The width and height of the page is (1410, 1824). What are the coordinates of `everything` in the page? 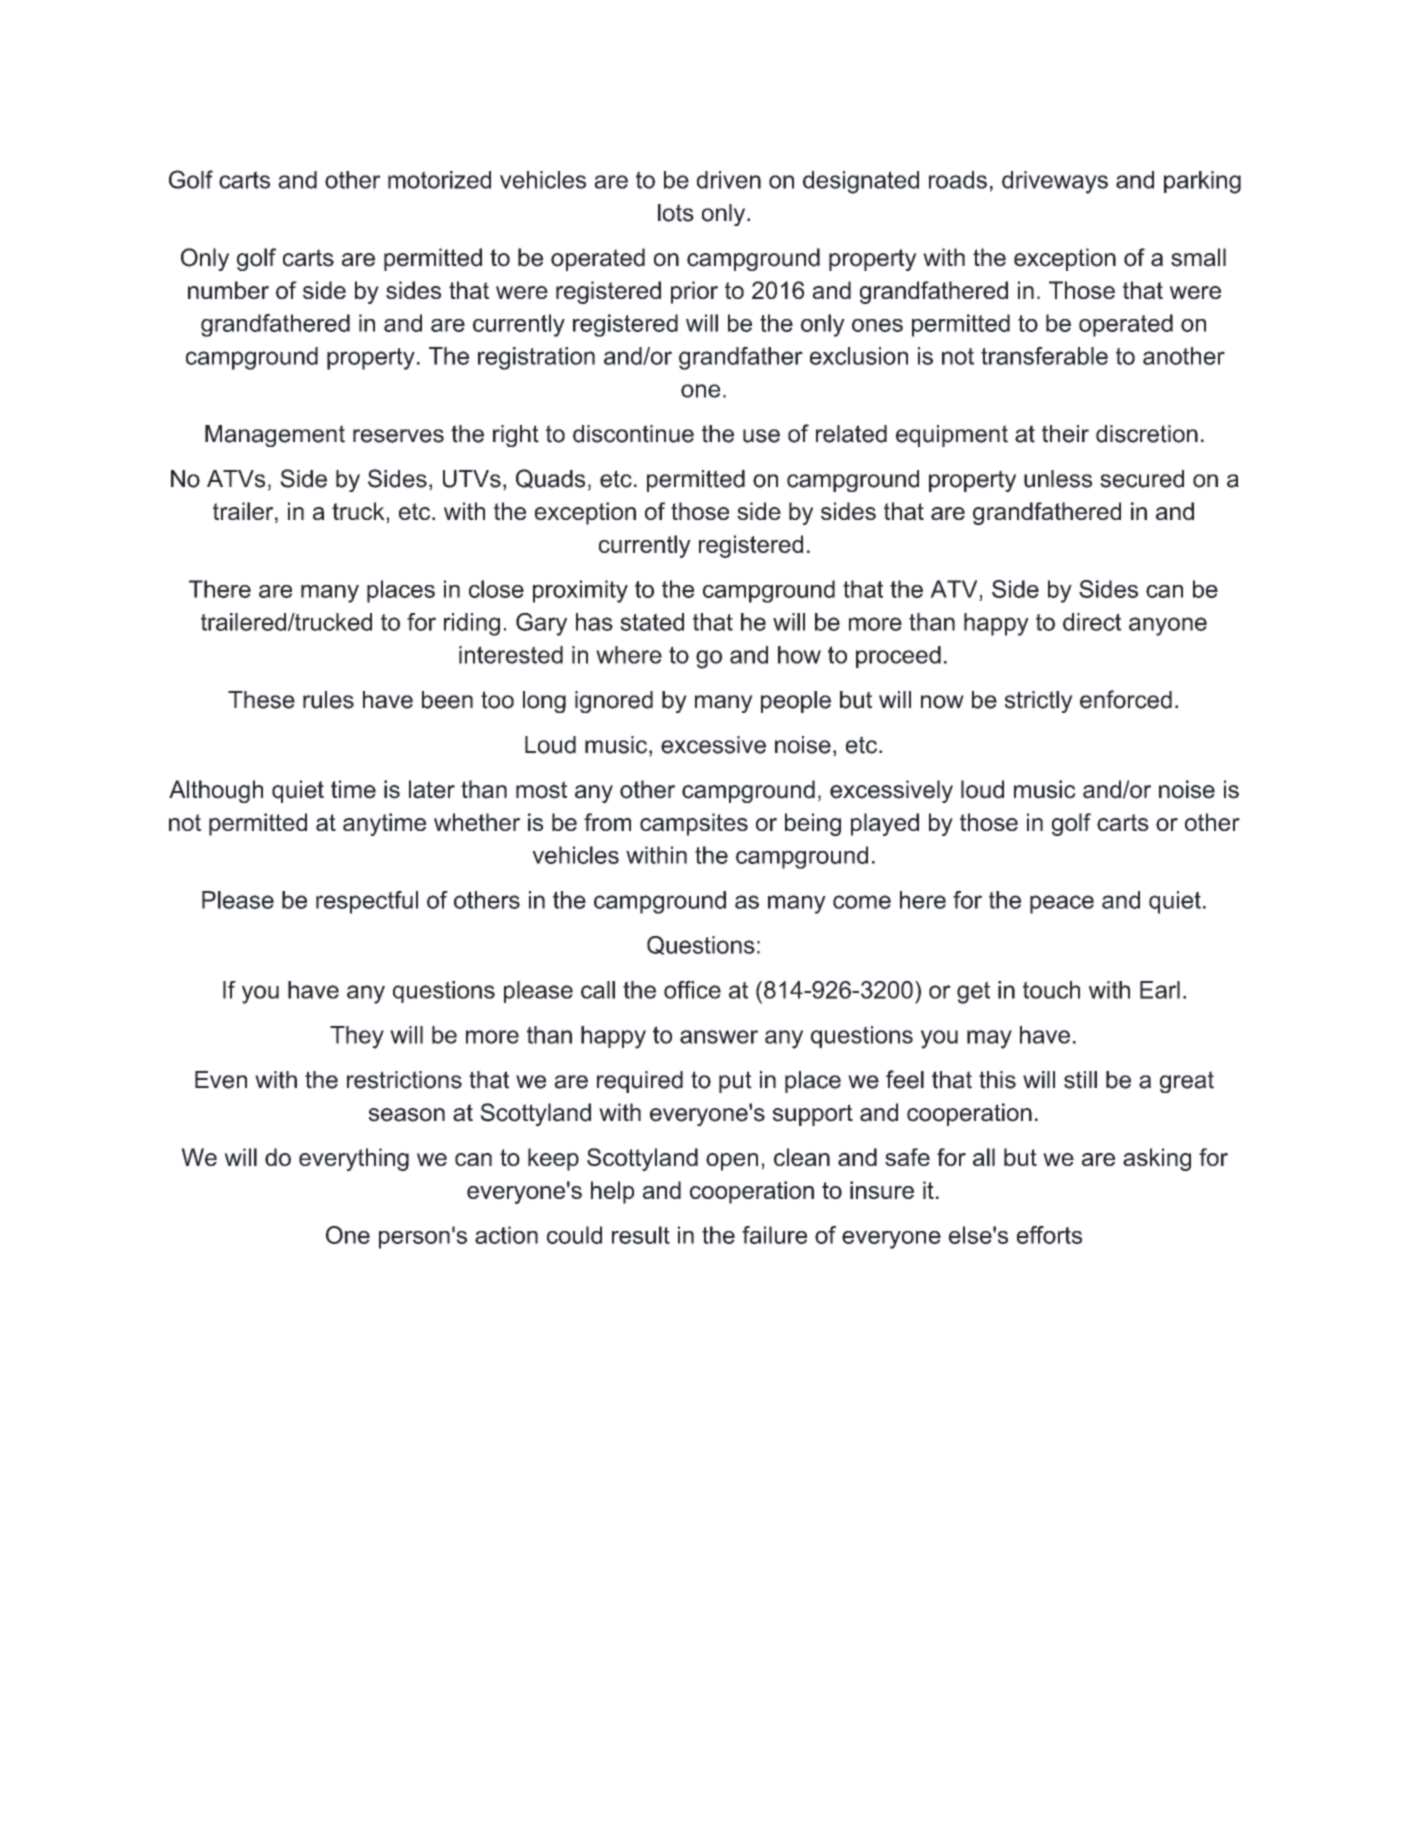 It's located at (354, 1159).
